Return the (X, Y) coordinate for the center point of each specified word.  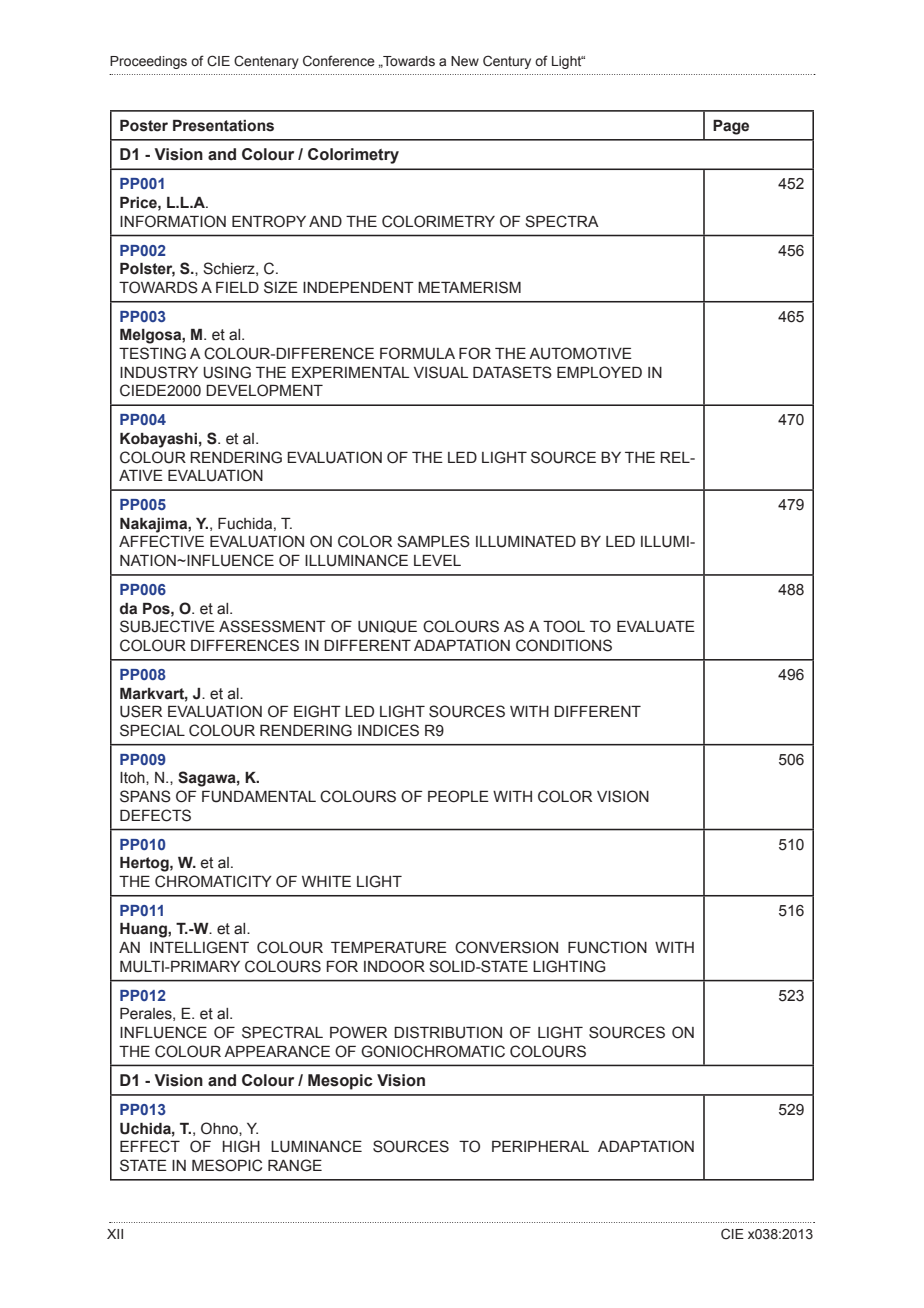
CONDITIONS (564, 645)
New (465, 61)
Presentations (223, 126)
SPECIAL (152, 730)
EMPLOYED (599, 372)
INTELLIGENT (199, 947)
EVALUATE (656, 627)
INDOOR (394, 966)
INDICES (388, 730)
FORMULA (417, 353)
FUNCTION (607, 947)
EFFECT (150, 1146)
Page (731, 127)
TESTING (152, 353)
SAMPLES (433, 541)
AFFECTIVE (161, 541)
